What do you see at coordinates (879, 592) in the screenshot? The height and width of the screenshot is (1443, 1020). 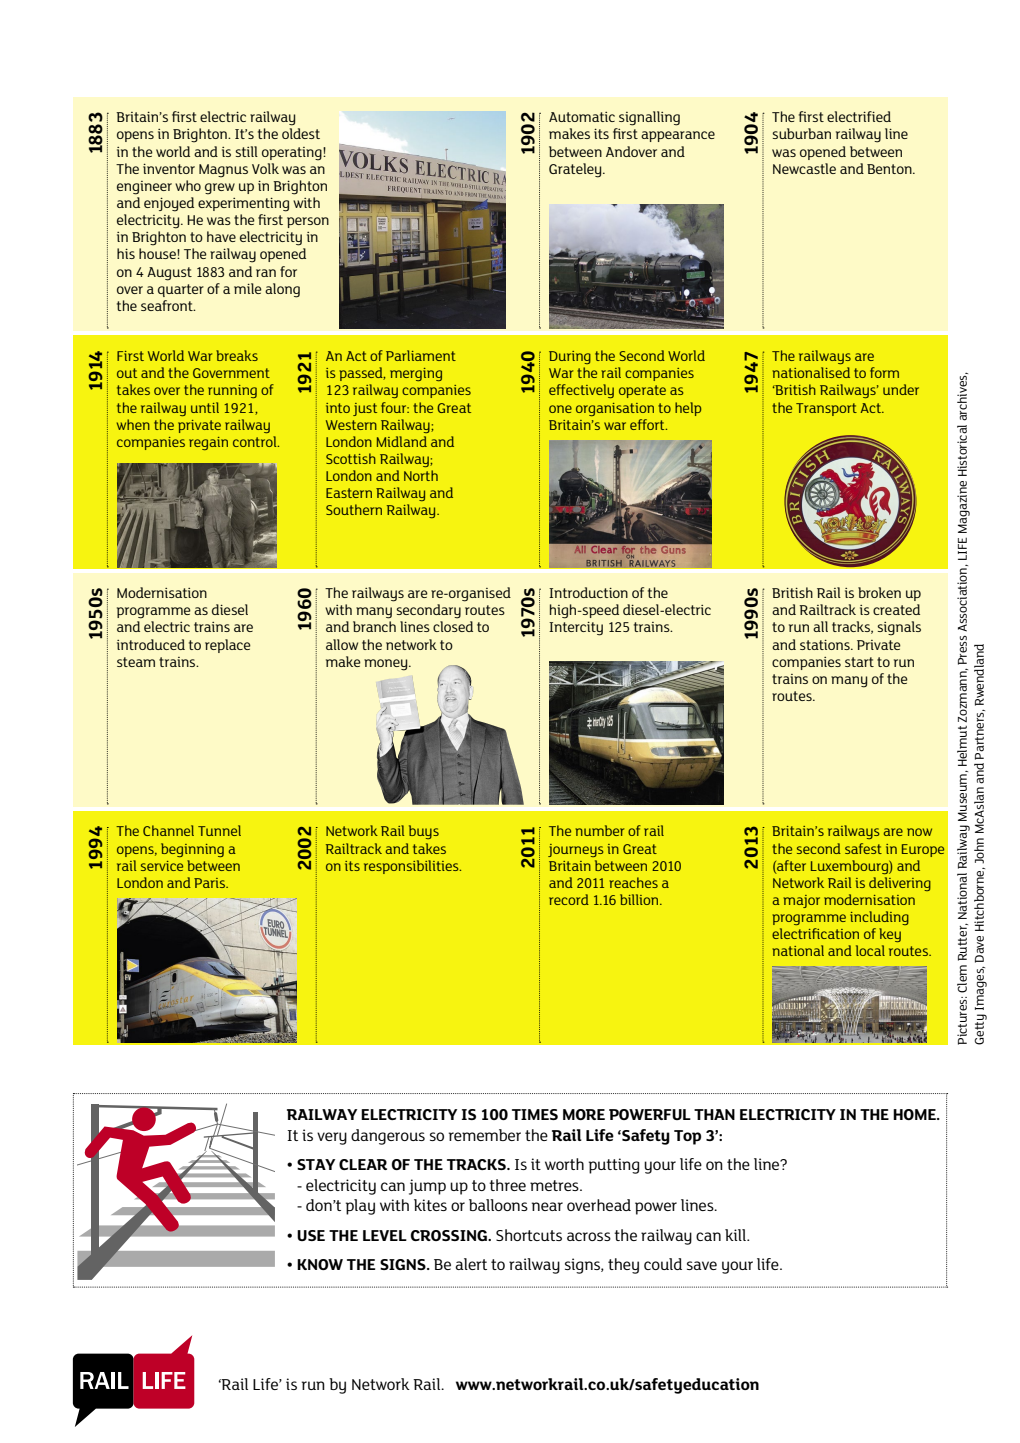 I see `broken` at bounding box center [879, 592].
